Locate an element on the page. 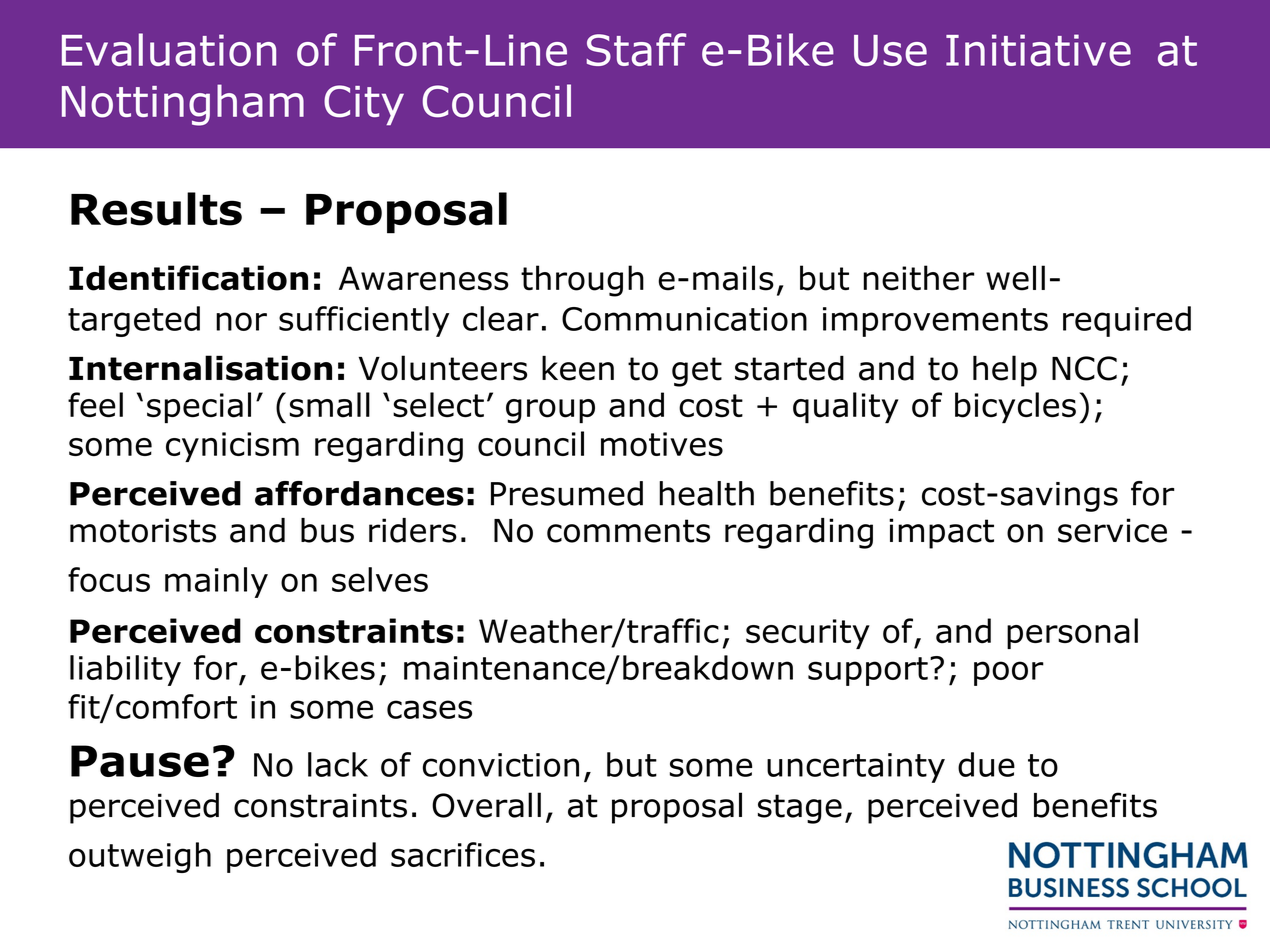  comments is located at coordinates (628, 531).
